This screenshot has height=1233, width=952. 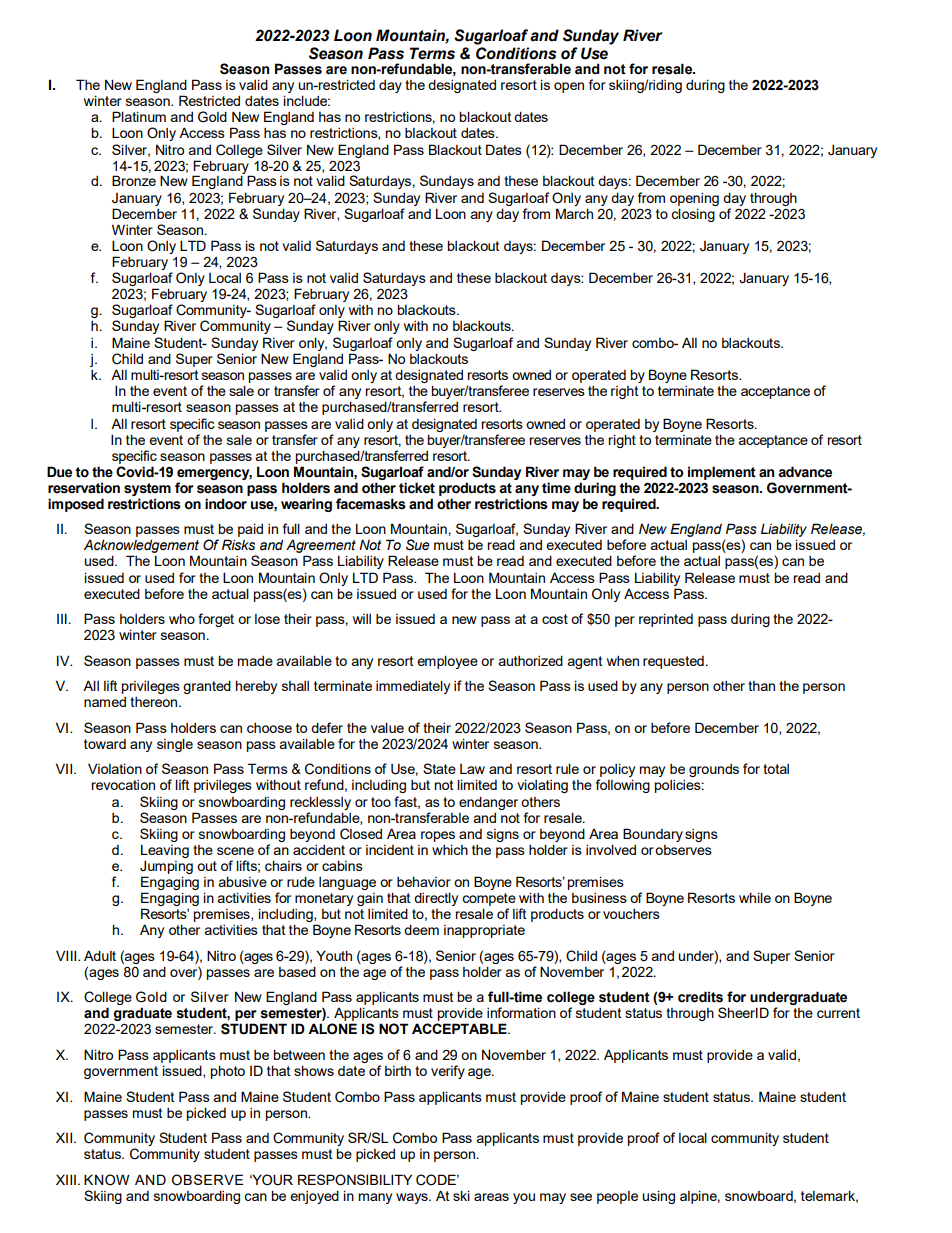 I want to click on closing, so click(x=693, y=215).
